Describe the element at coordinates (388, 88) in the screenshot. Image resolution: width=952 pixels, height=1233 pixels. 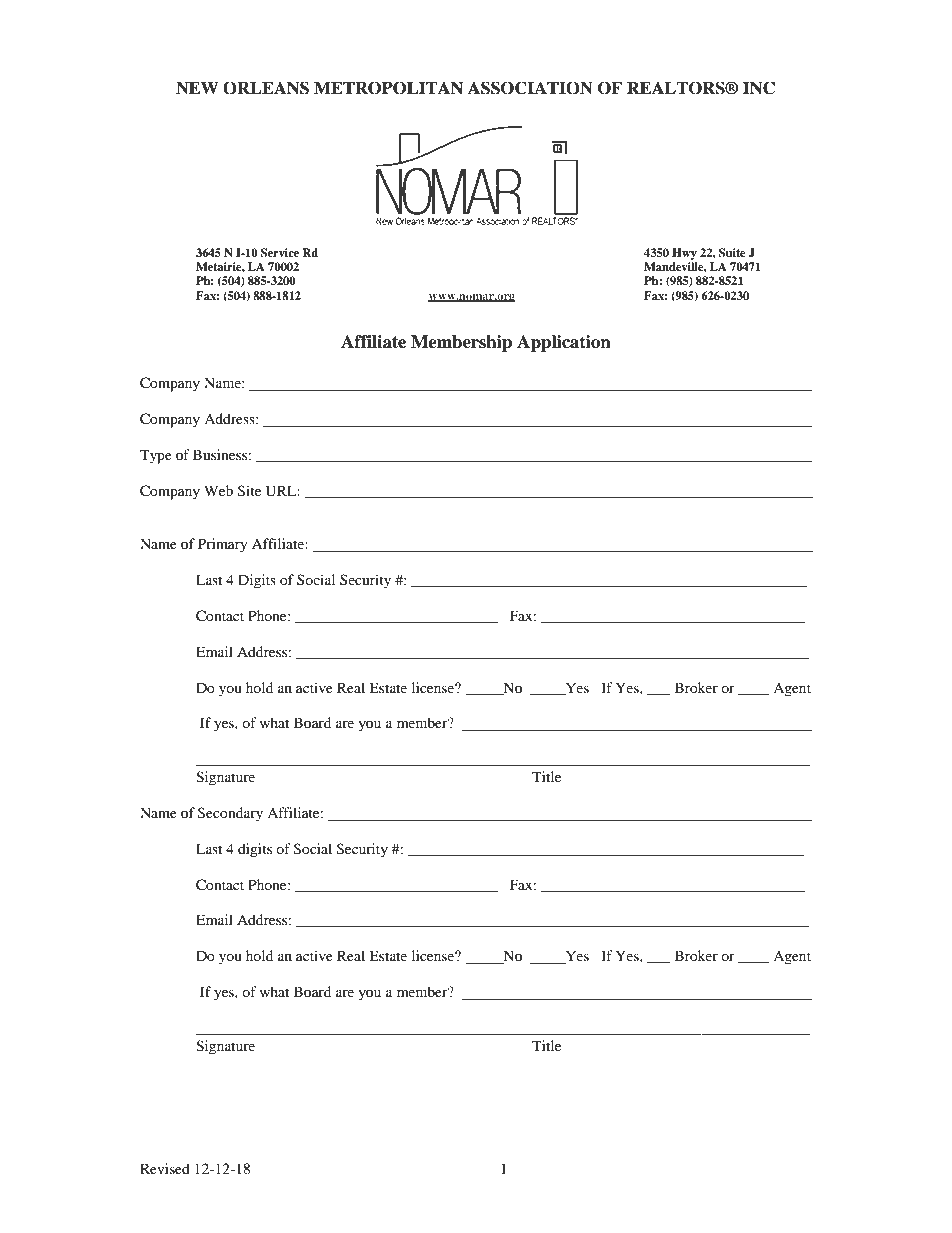
I see `METROPOLITAN` at that location.
